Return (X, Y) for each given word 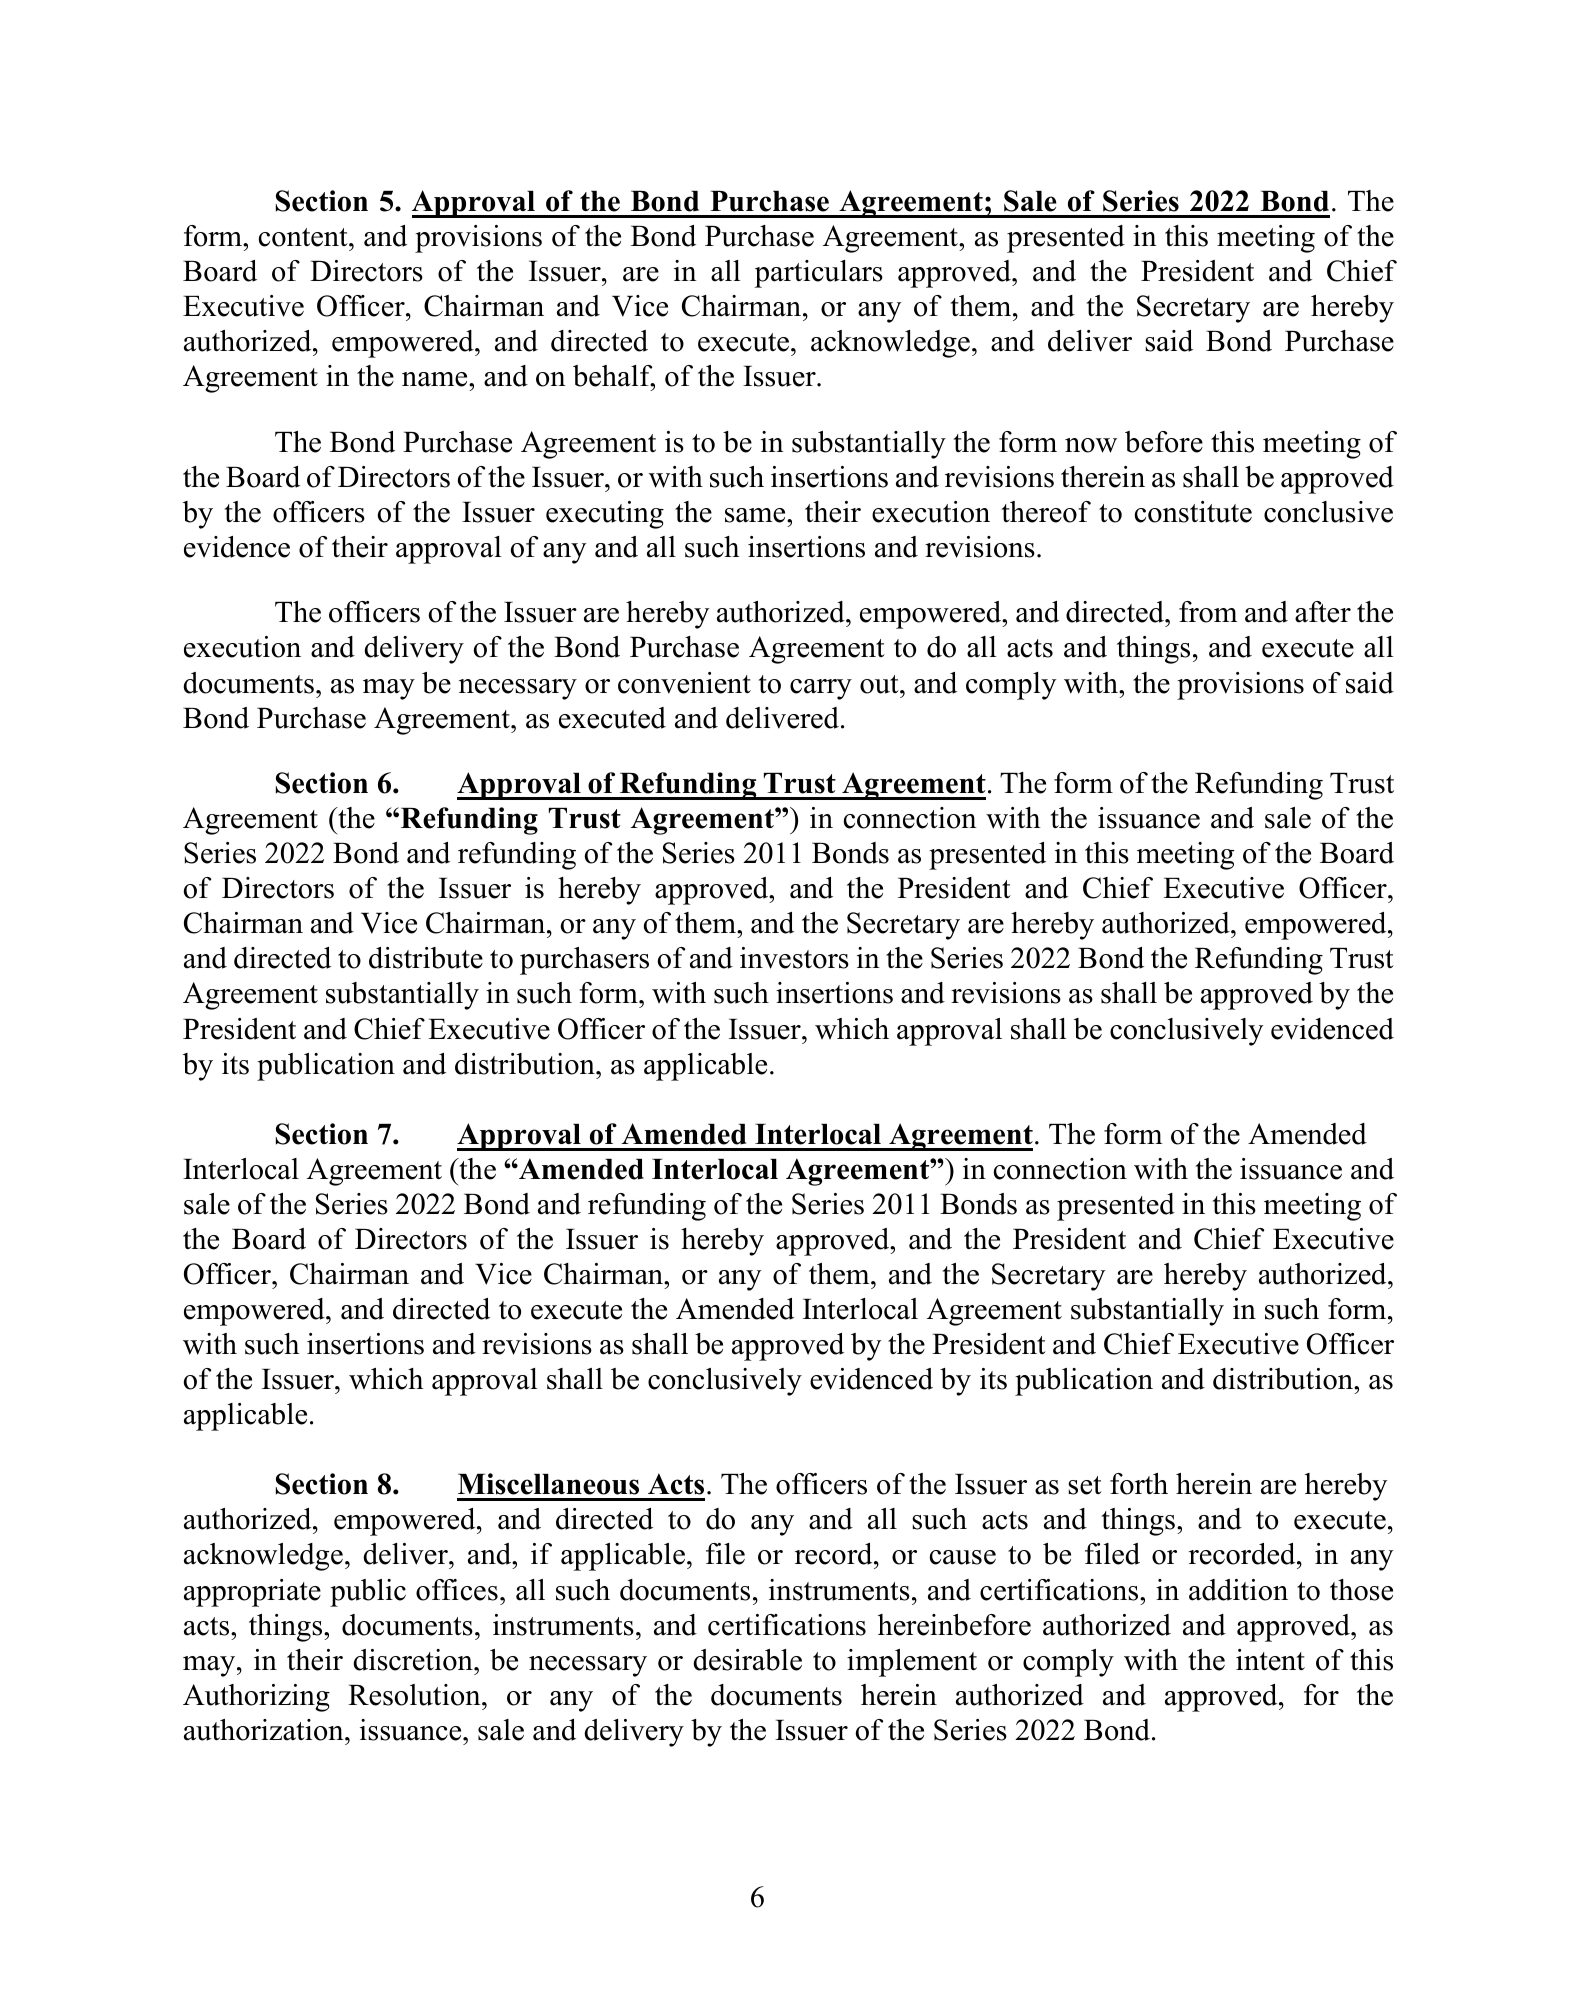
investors (794, 958)
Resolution (415, 1695)
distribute (426, 958)
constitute (1193, 512)
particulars (819, 274)
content (304, 237)
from (1208, 612)
